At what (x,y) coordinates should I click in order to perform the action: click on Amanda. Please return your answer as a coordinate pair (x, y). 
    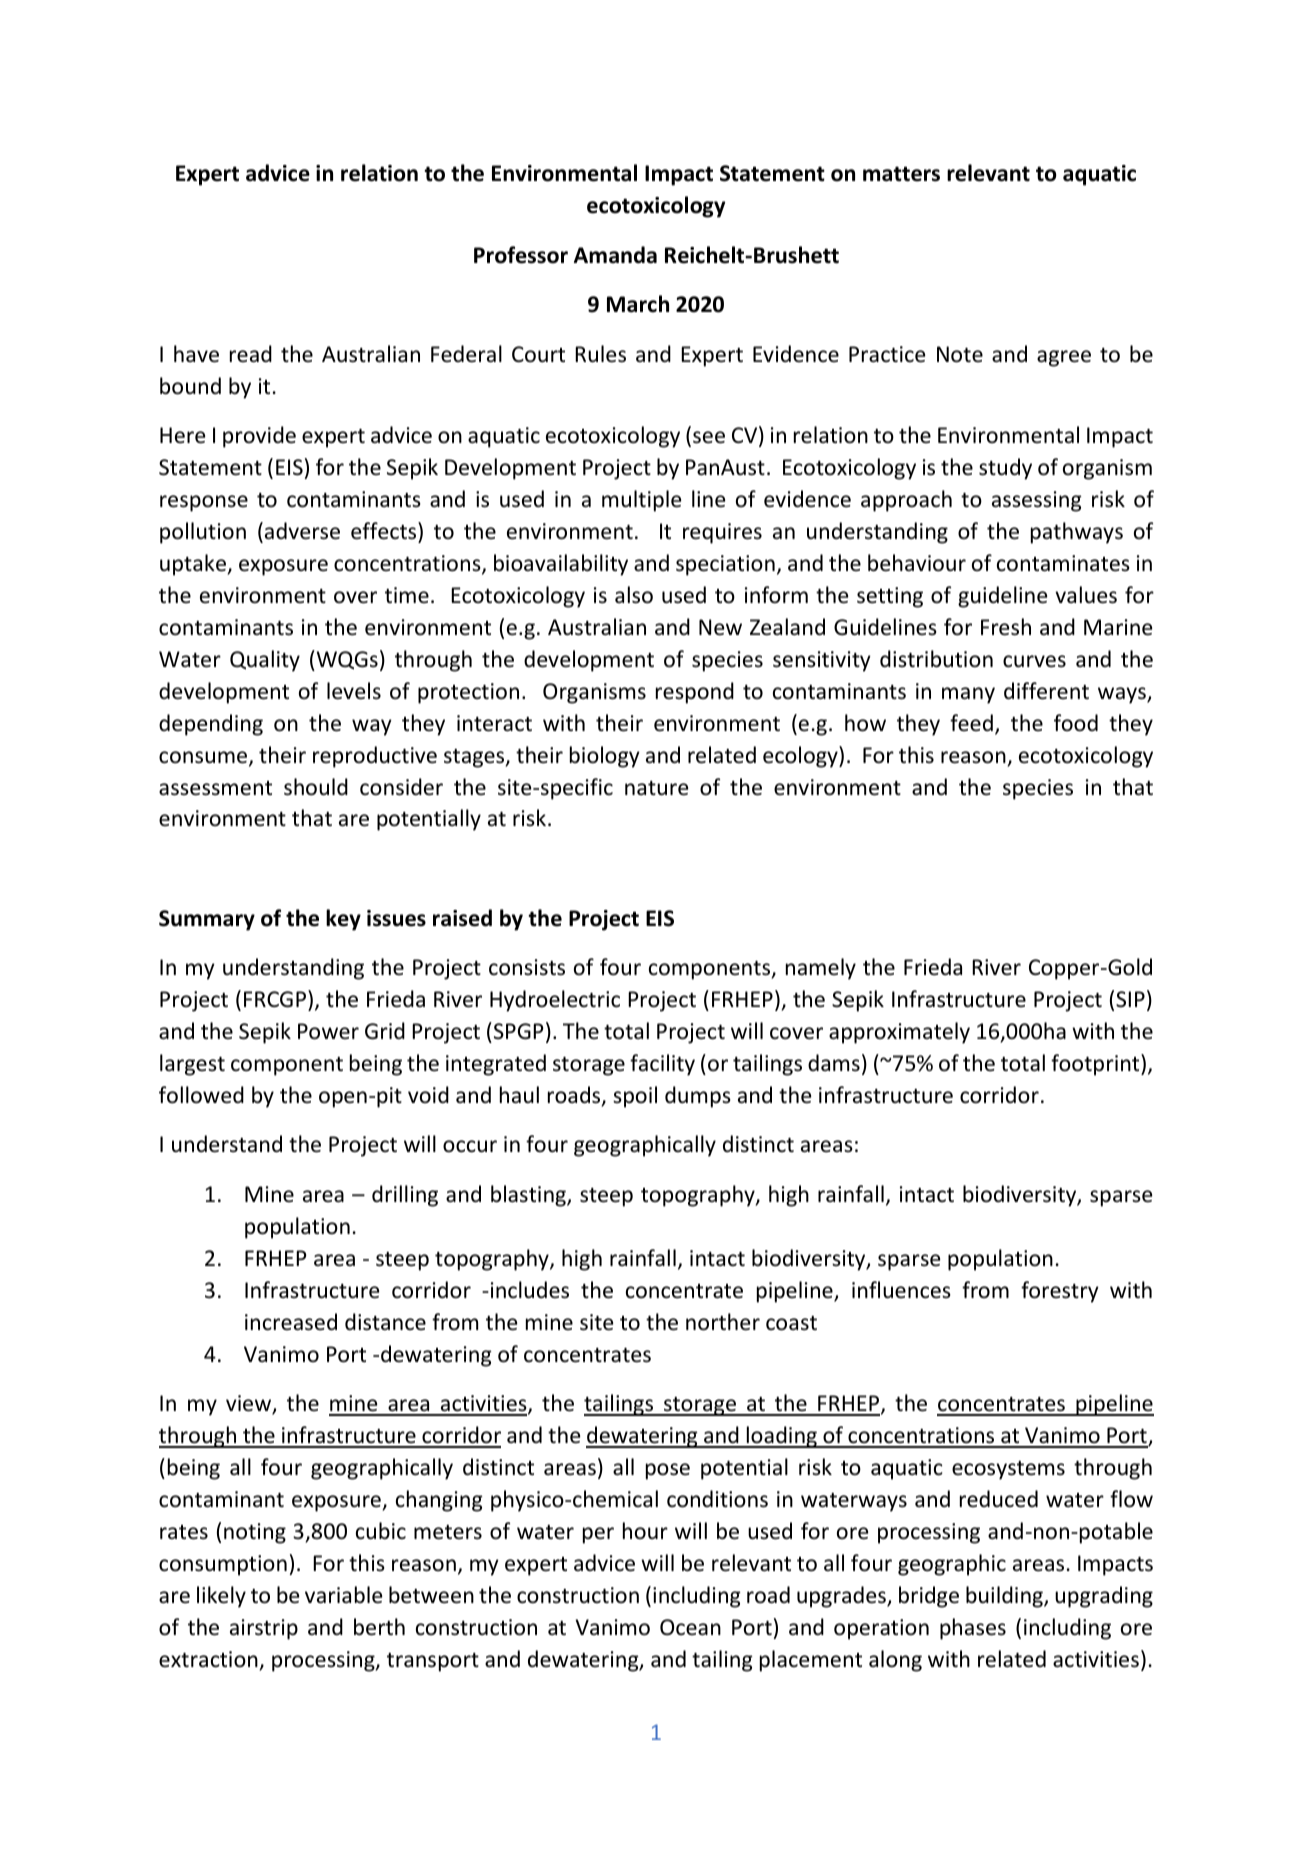
    Looking at the image, I should click on (615, 255).
